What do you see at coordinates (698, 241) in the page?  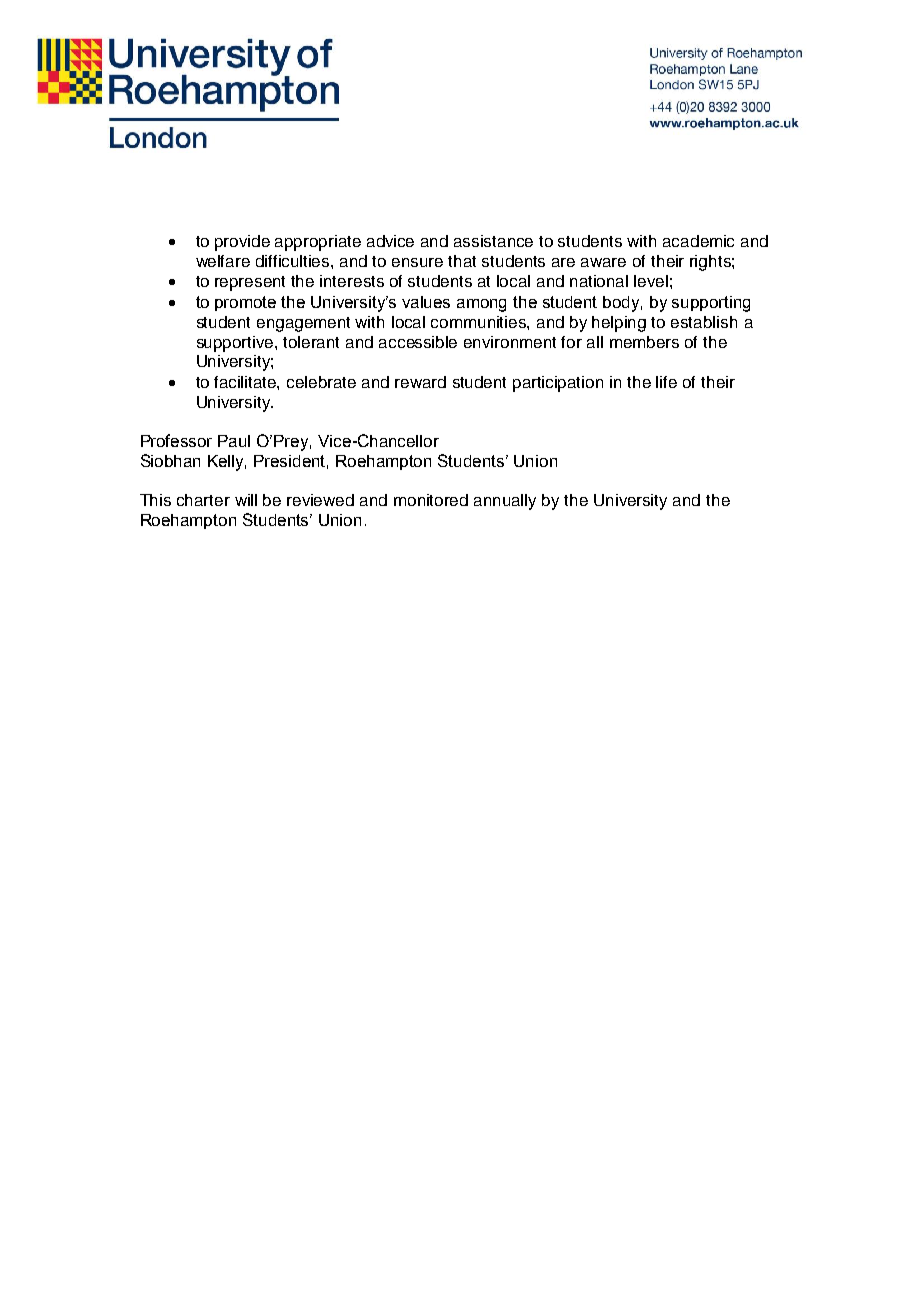 I see `academic` at bounding box center [698, 241].
